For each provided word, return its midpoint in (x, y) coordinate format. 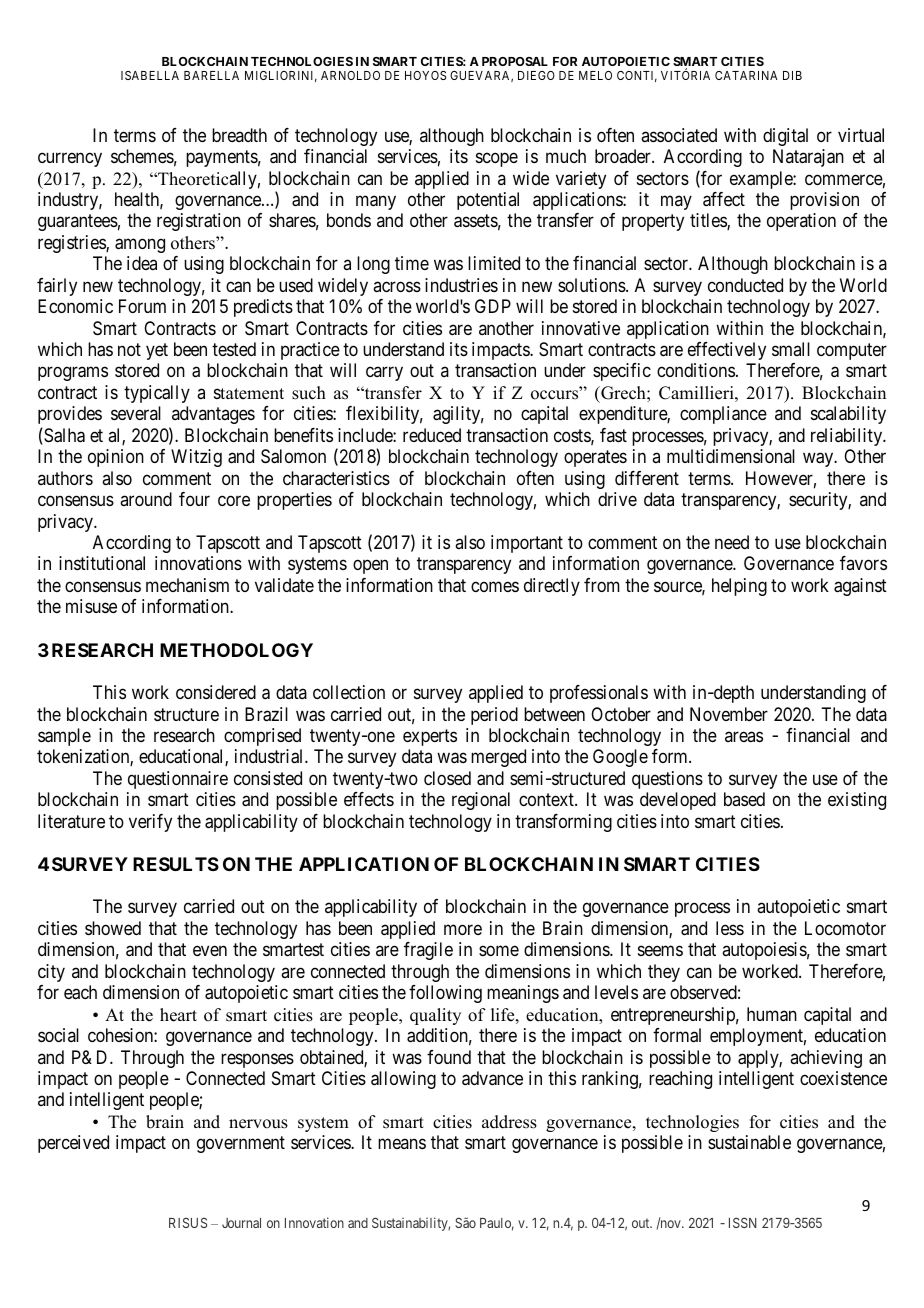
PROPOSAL (515, 61)
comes (495, 586)
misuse (91, 606)
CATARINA (746, 75)
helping (739, 587)
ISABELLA (150, 75)
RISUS (188, 1223)
